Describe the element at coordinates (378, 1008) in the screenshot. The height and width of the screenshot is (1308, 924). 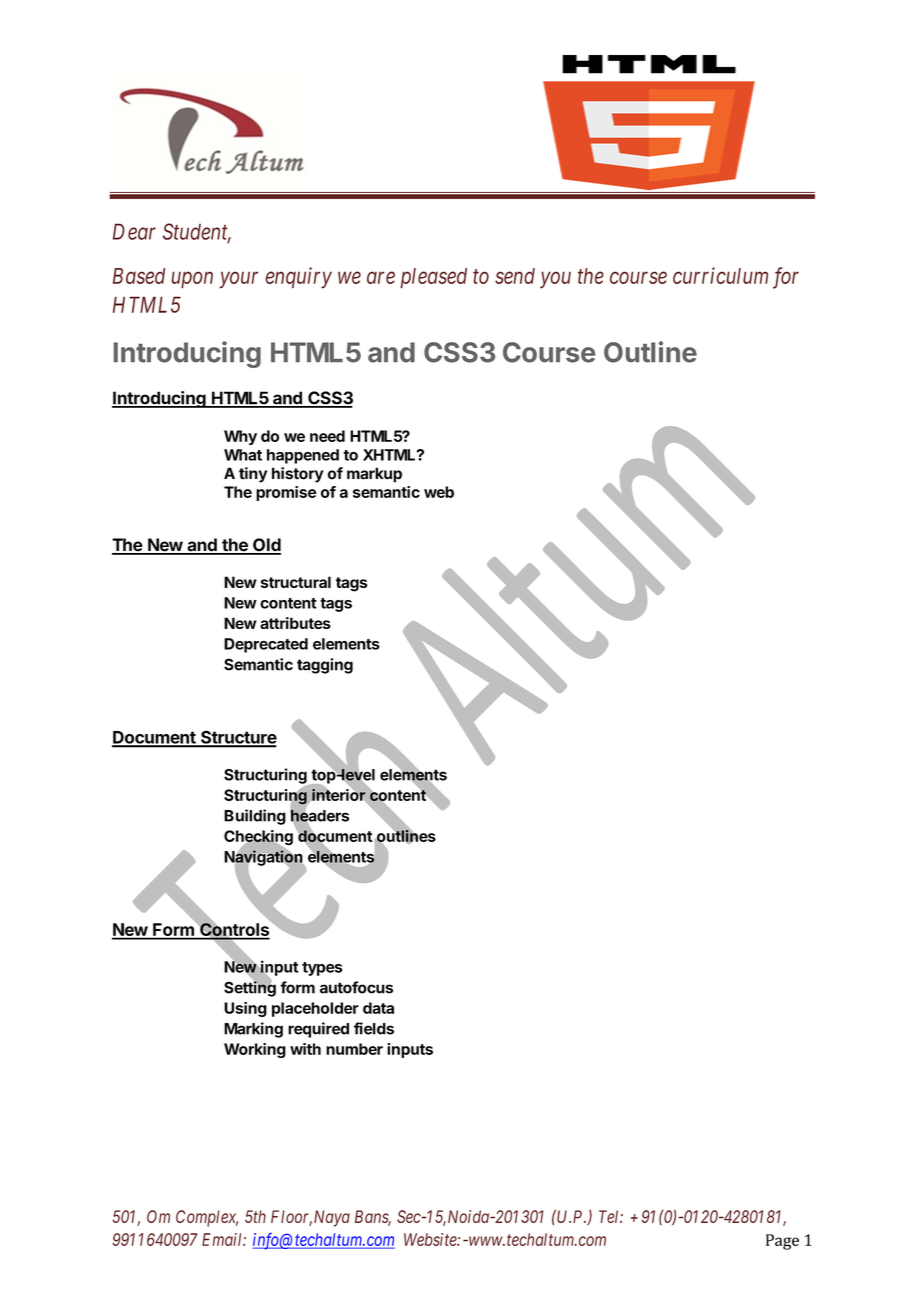
I see `data` at that location.
